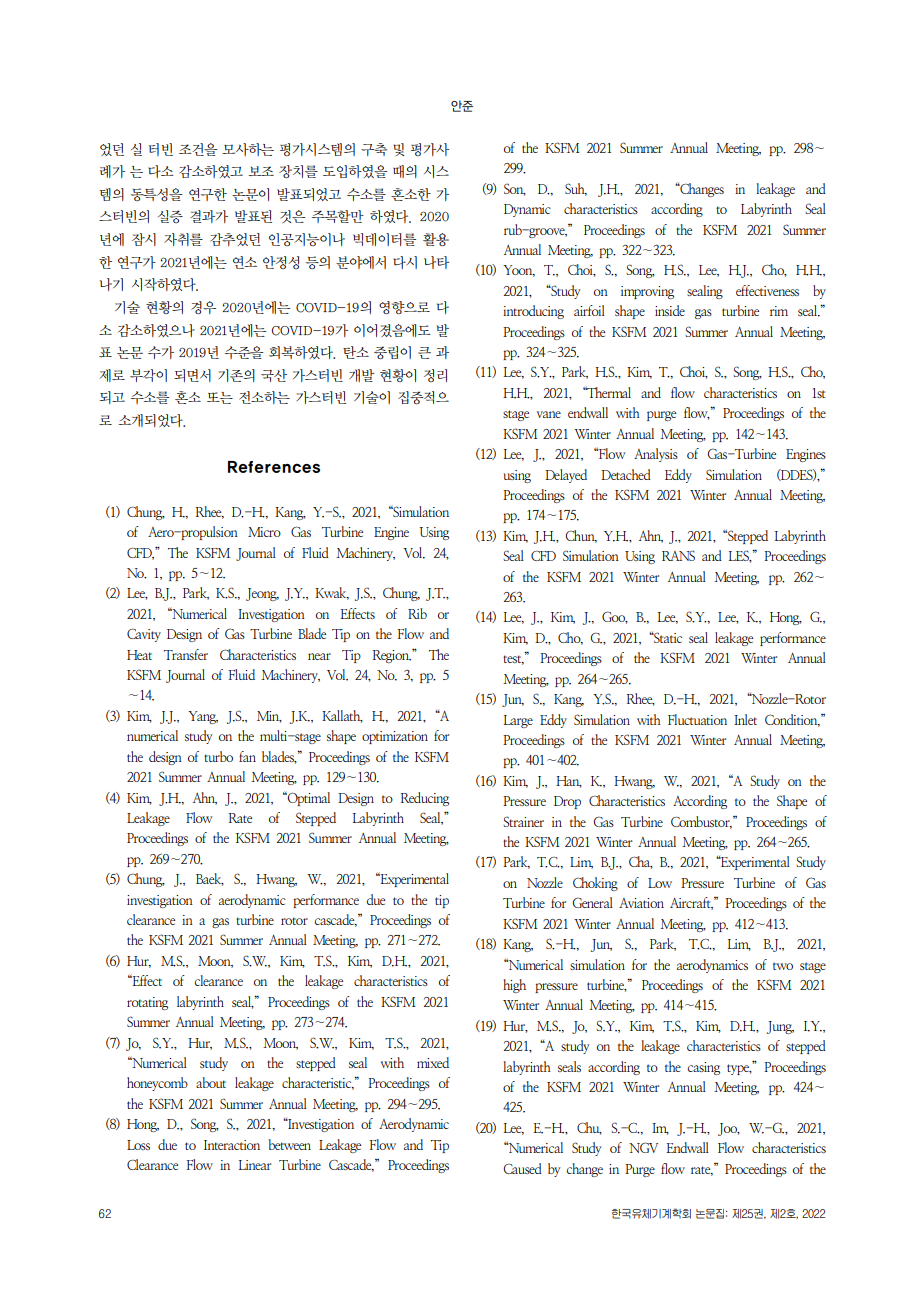  I want to click on Caused, so click(522, 1168).
